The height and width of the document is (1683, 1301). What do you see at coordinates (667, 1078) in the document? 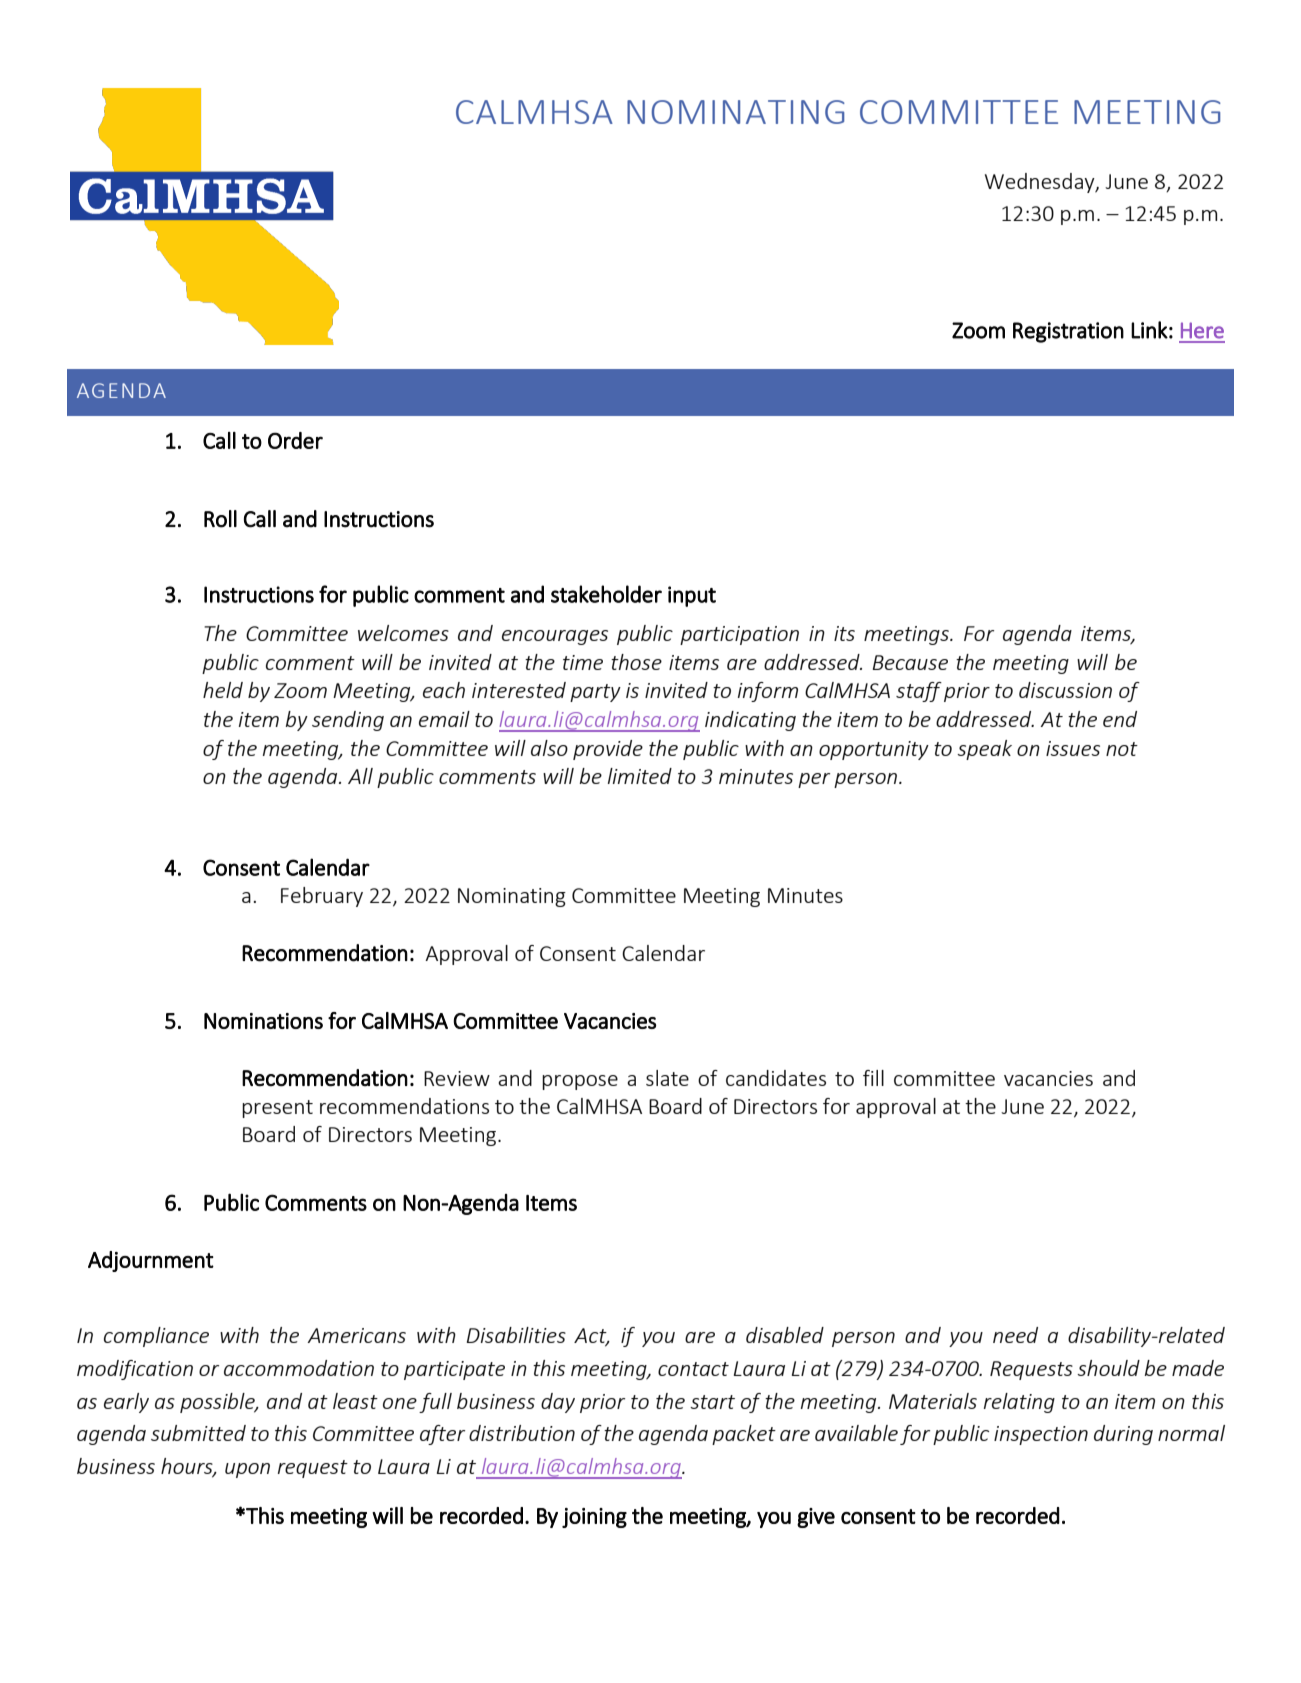
I see `slate` at bounding box center [667, 1078].
